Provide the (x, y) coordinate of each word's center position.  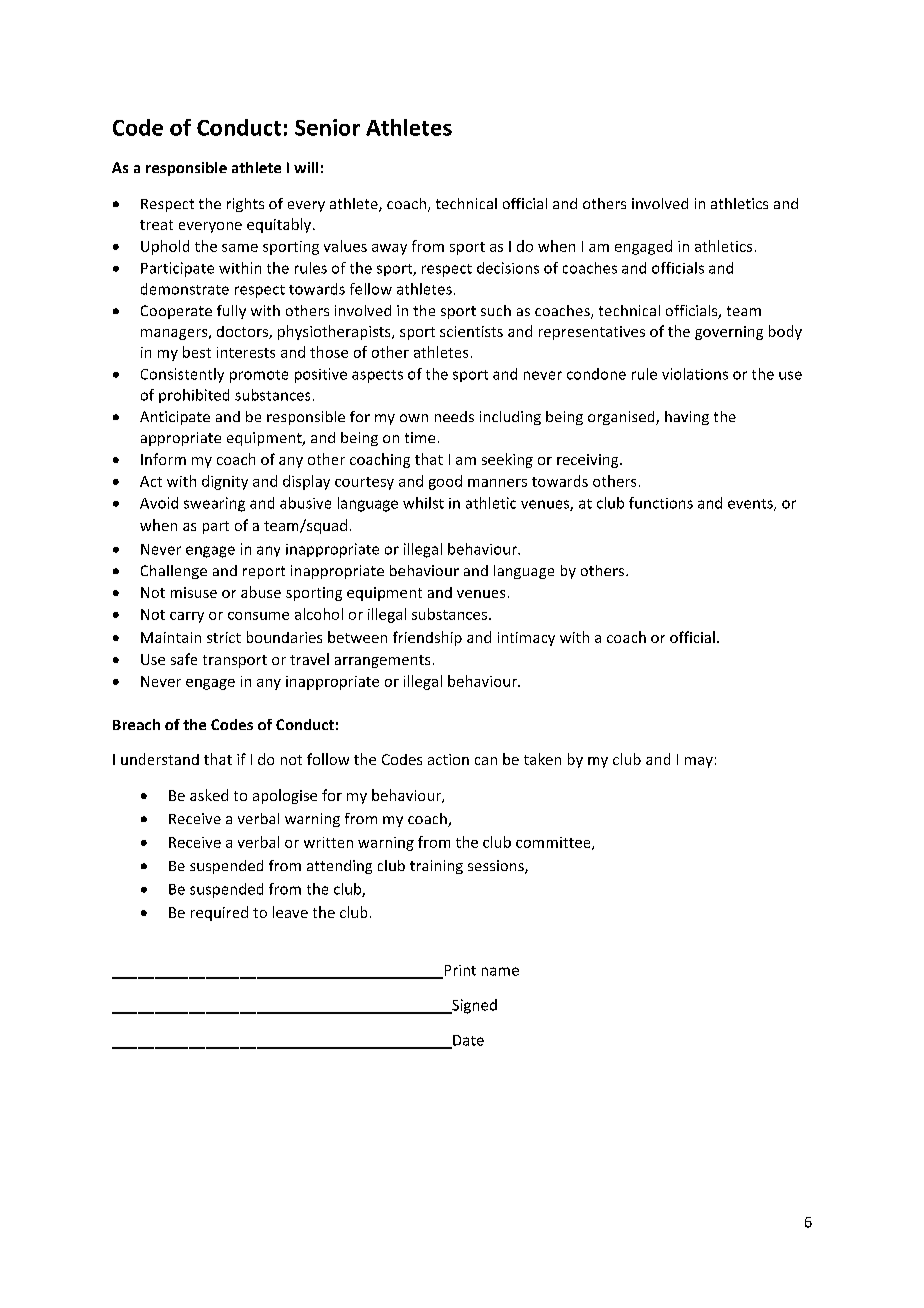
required (219, 913)
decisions (508, 268)
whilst (423, 503)
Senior (327, 127)
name (500, 971)
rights (245, 205)
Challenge (174, 572)
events (751, 505)
